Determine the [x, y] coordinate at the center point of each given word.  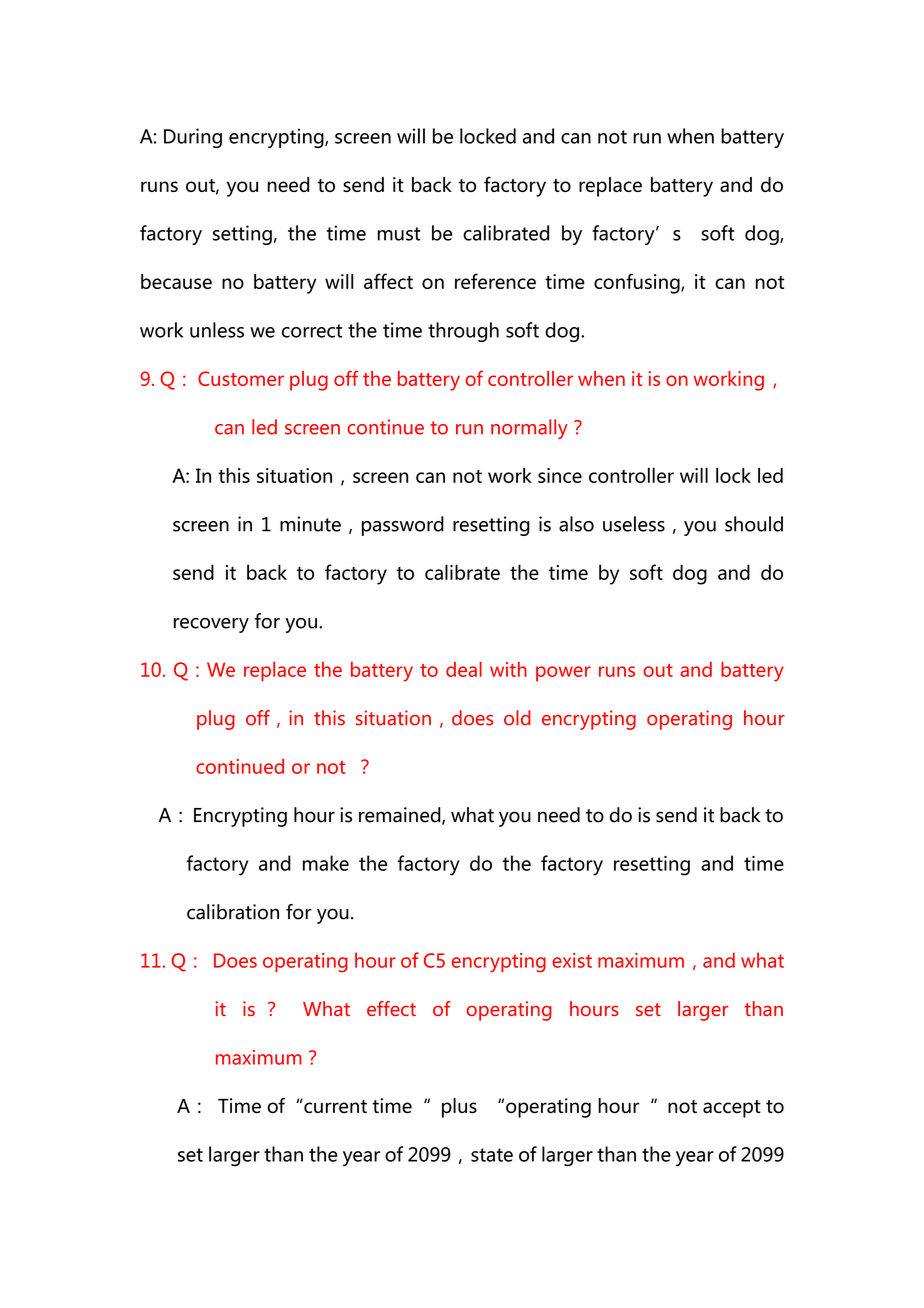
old [517, 718]
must [399, 234]
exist [572, 960]
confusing [638, 283]
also [576, 524]
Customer [241, 378]
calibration [233, 912]
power [563, 674]
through [463, 332]
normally [529, 429]
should [754, 524]
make [326, 863]
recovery [211, 625]
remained [401, 816]
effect [391, 1008]
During [193, 138]
